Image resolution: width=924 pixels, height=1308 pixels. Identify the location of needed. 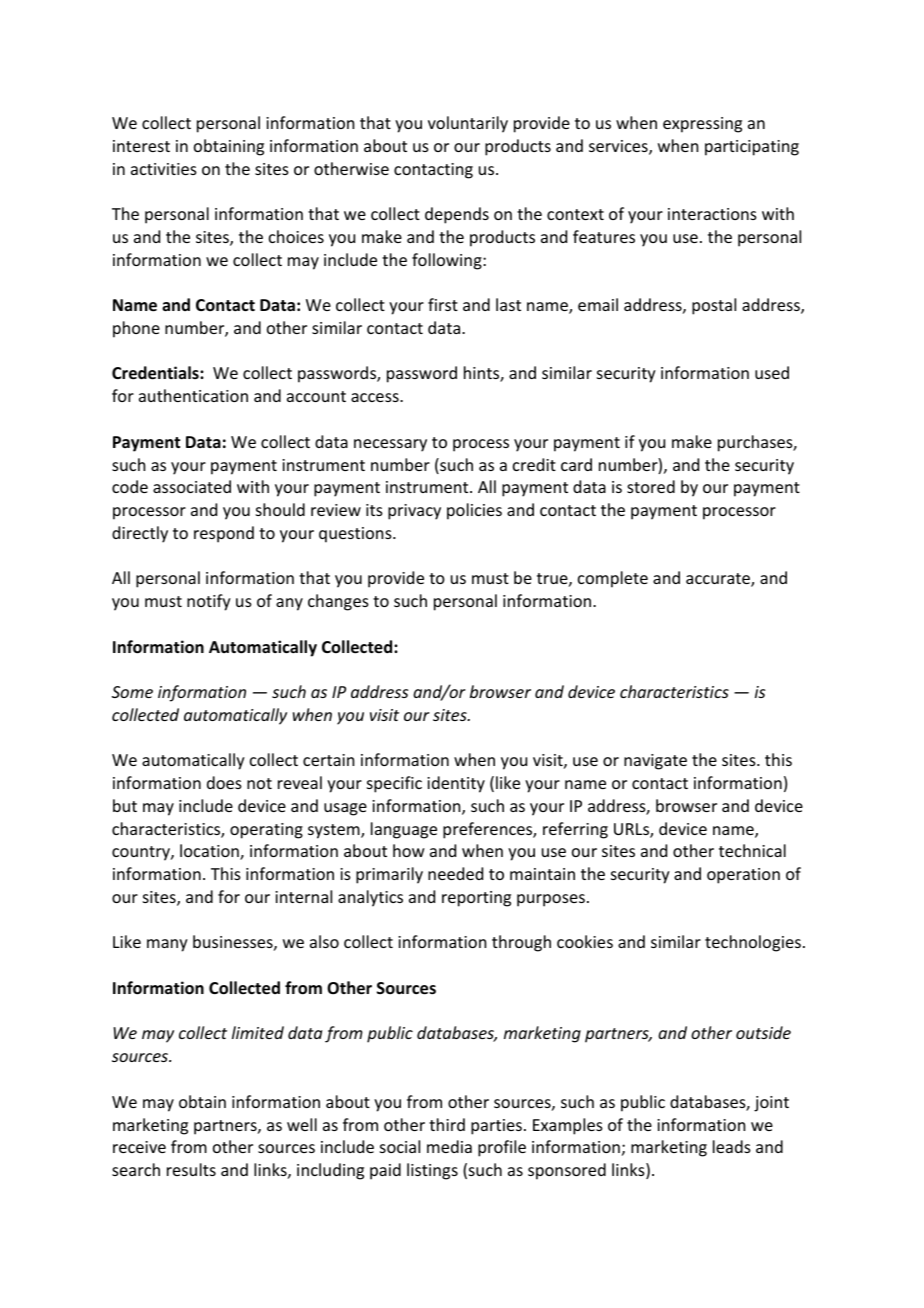
(455, 873).
